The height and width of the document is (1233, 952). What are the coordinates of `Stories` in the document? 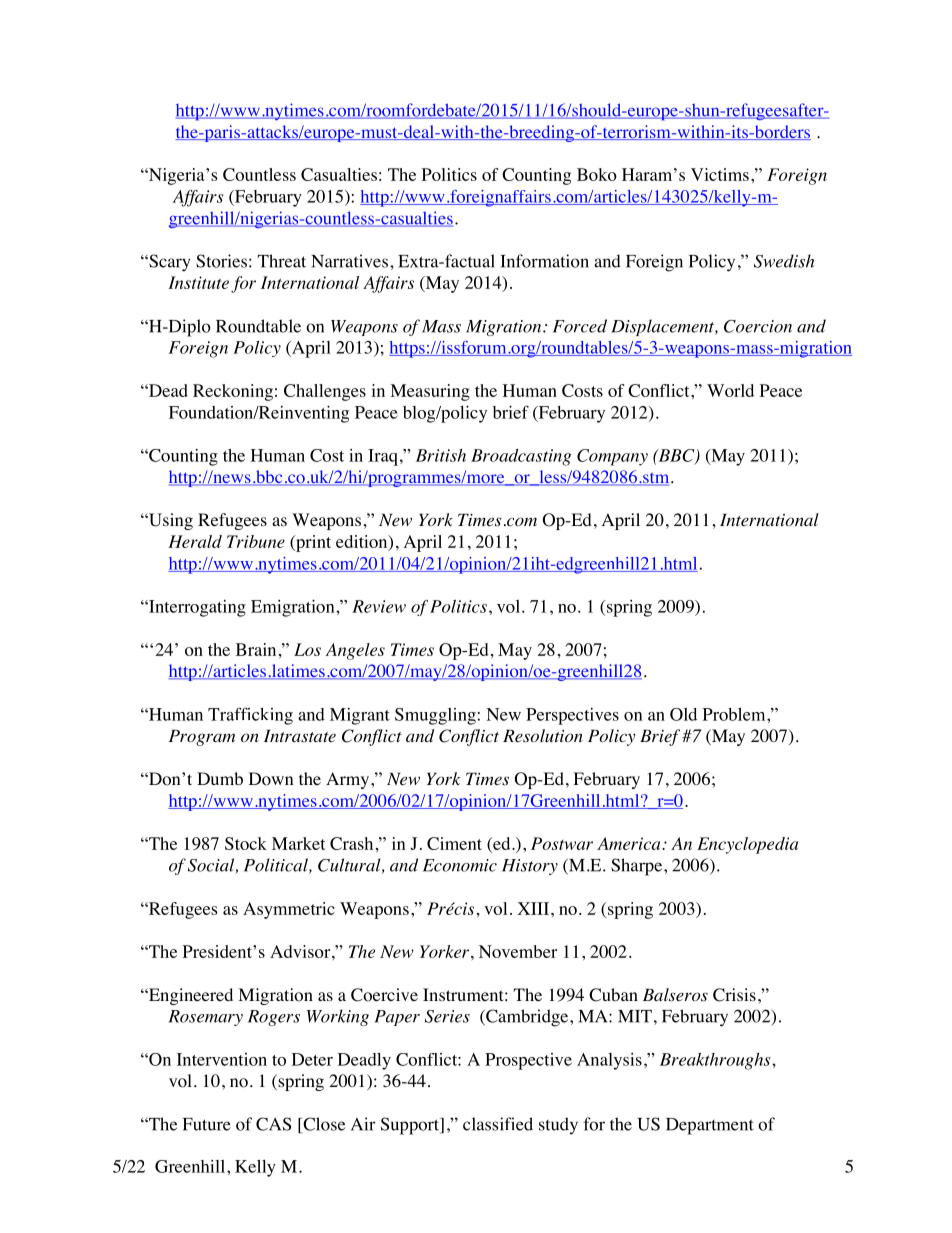 It's located at (221, 261).
